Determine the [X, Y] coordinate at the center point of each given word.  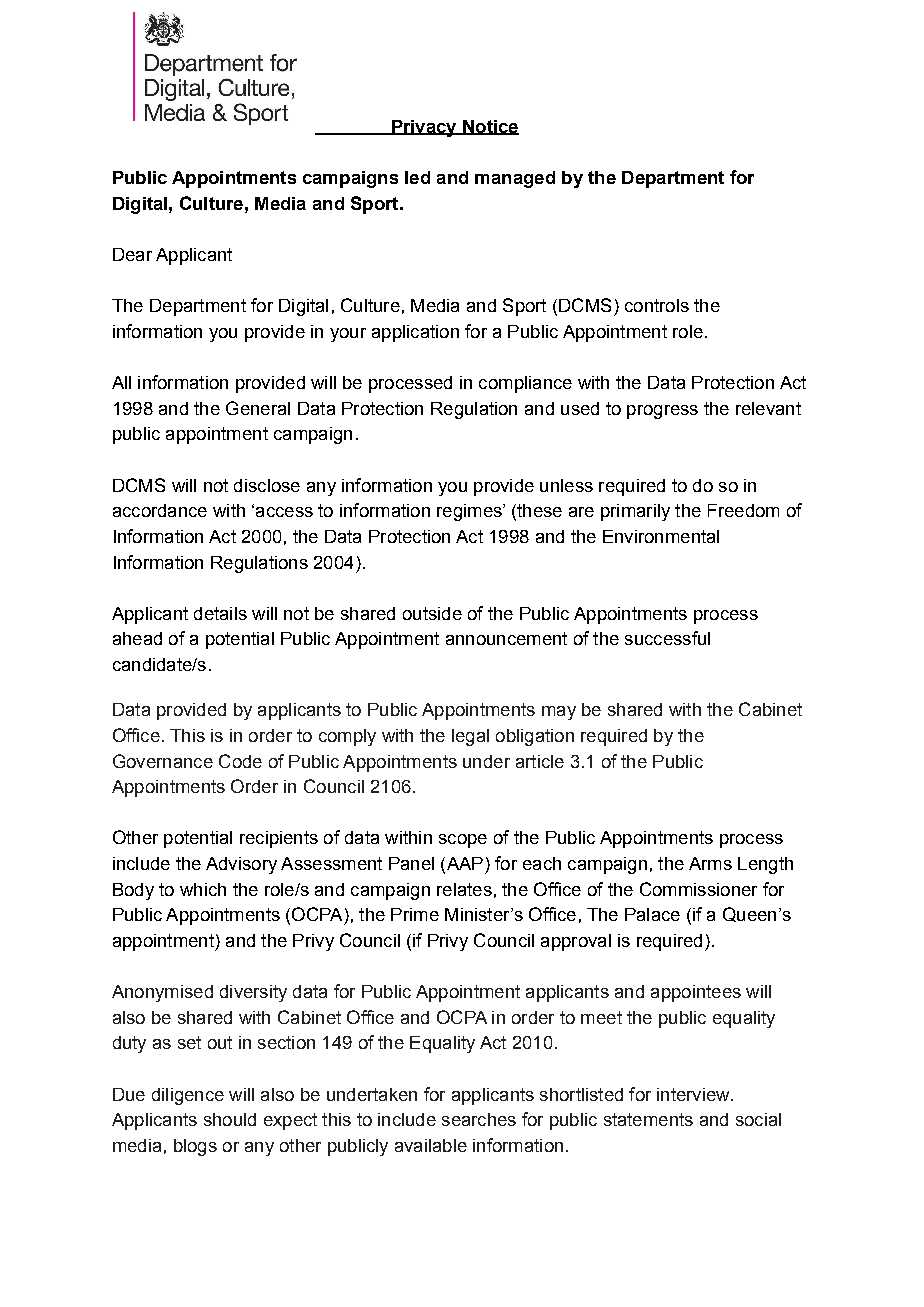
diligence [188, 1096]
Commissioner [698, 889]
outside [432, 613]
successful [667, 638]
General [258, 408]
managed [515, 179]
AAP [463, 865]
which [203, 889]
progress [662, 412]
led [417, 177]
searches [479, 1119]
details [220, 613]
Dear [132, 254]
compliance [525, 384]
